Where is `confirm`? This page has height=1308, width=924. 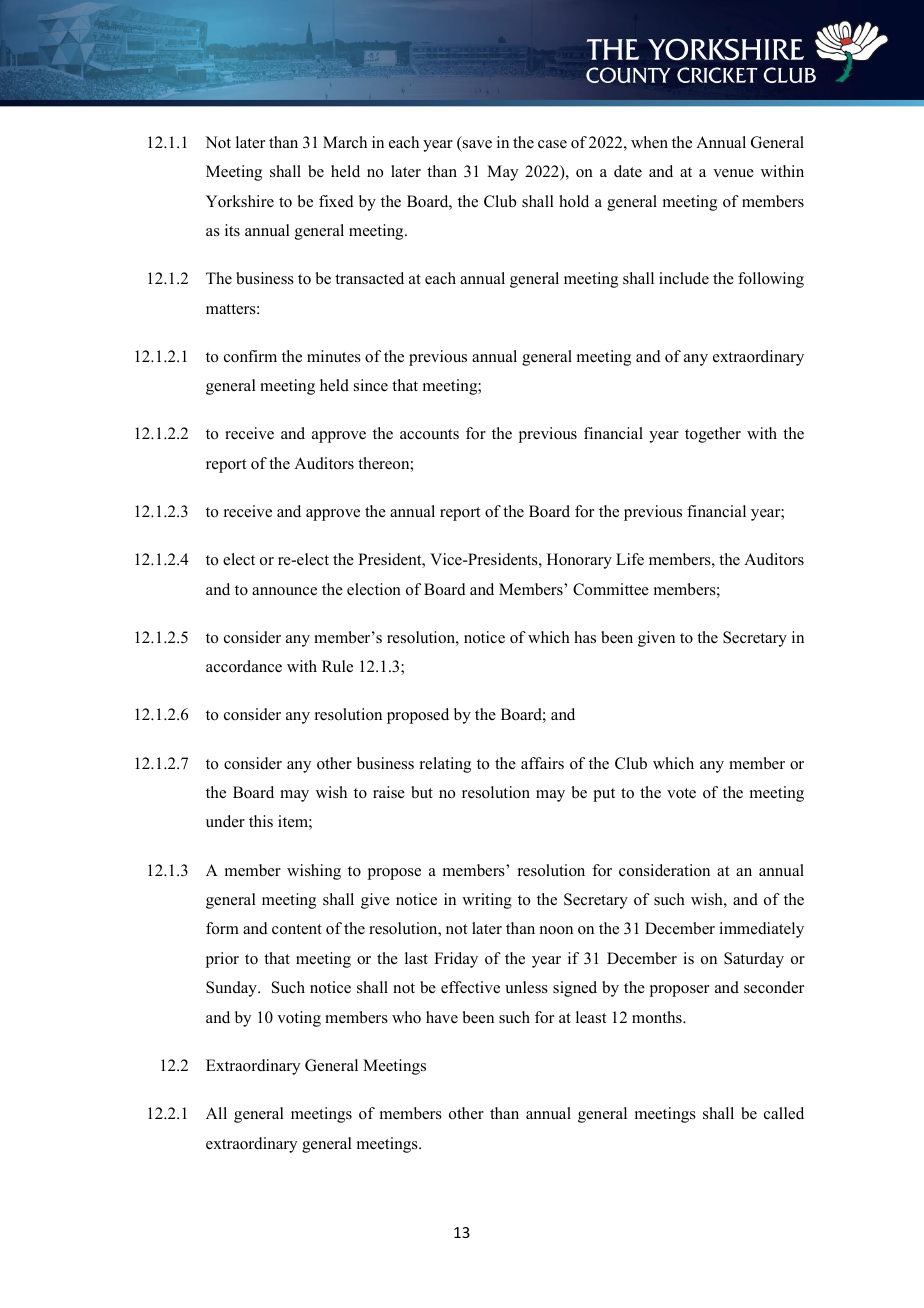 confirm is located at coordinates (250, 356).
